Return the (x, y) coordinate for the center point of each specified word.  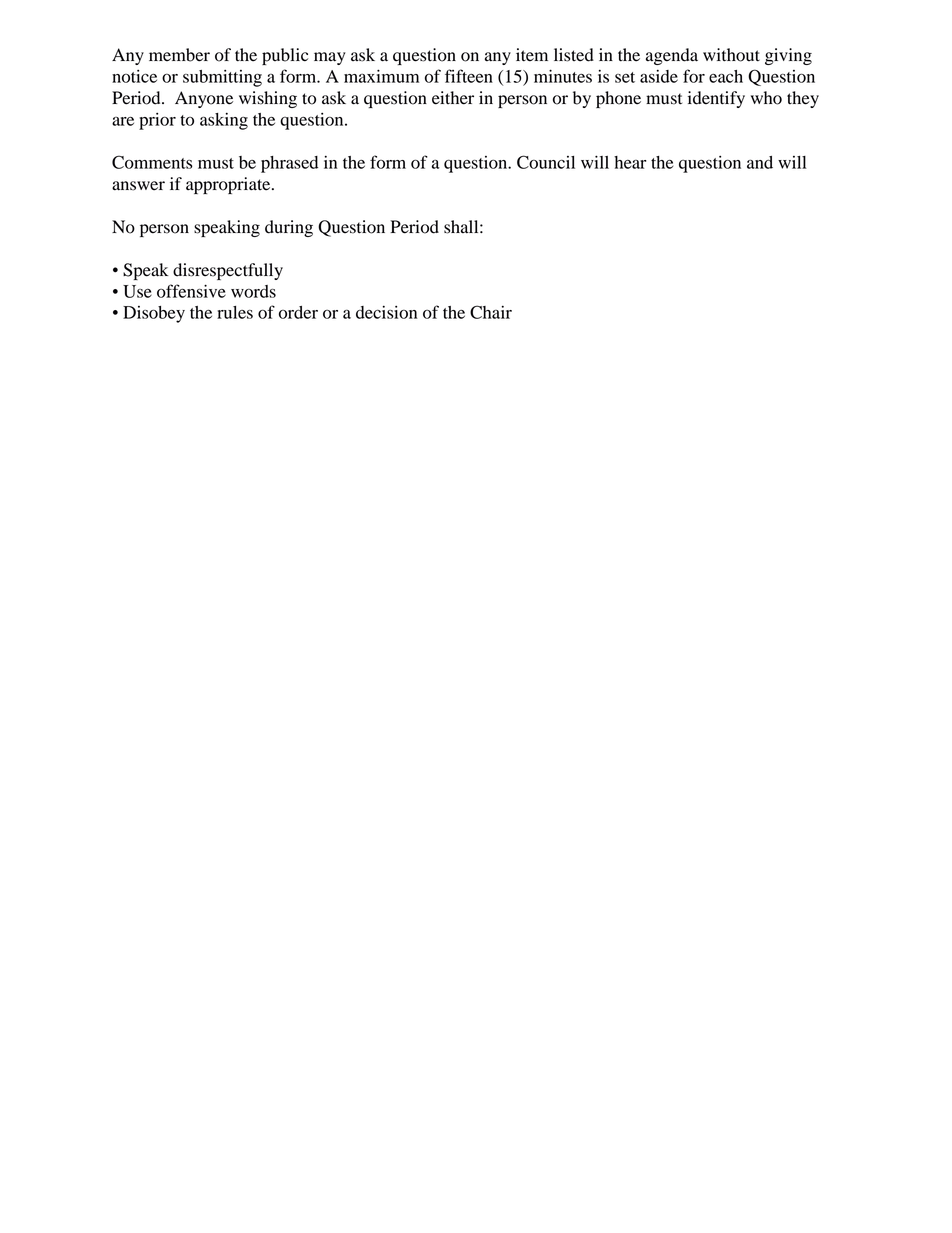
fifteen (469, 76)
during (289, 228)
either (453, 98)
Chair (491, 312)
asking (224, 121)
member (179, 55)
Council (546, 162)
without (731, 55)
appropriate (229, 185)
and (760, 162)
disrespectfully (228, 271)
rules (235, 312)
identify (716, 99)
